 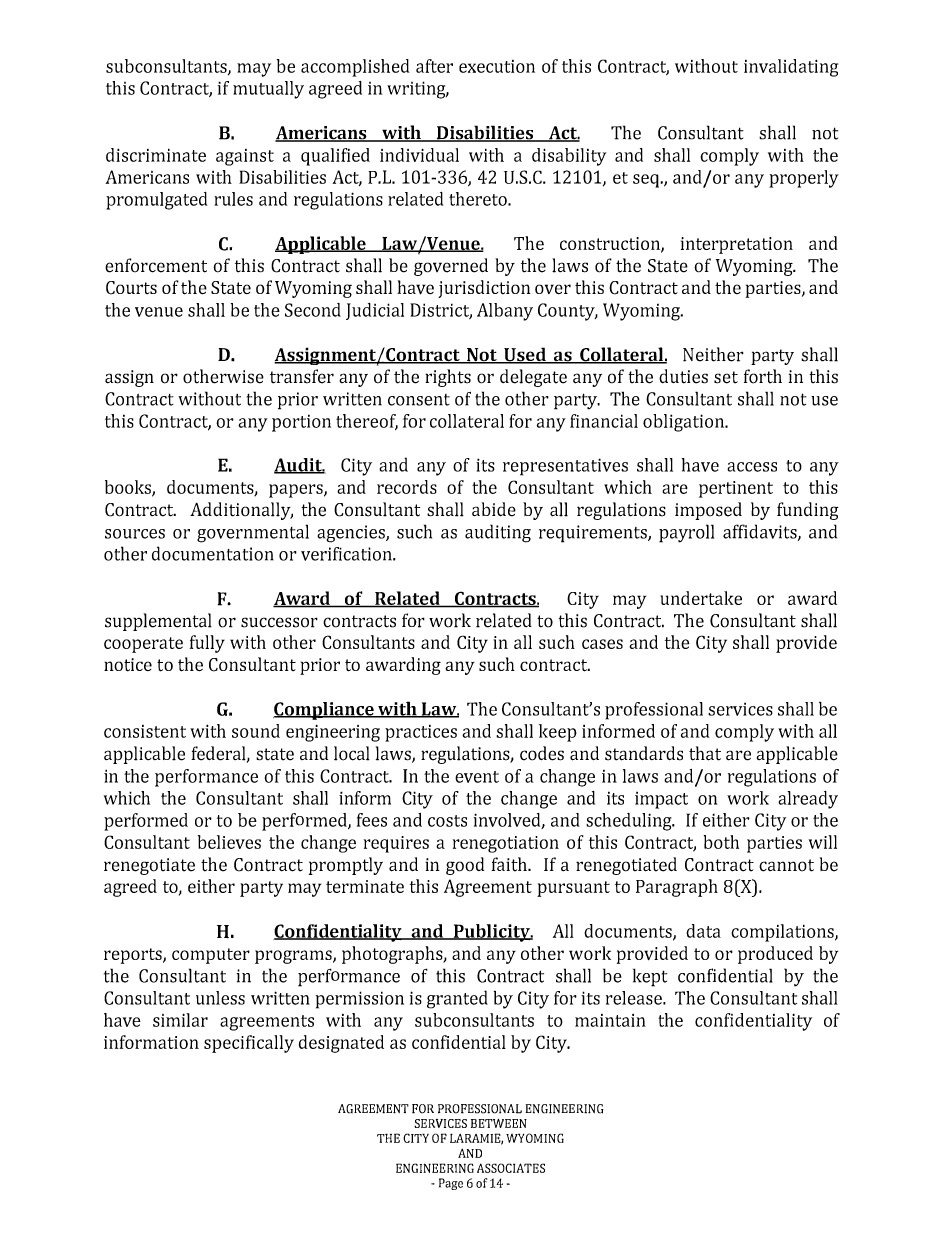 What do you see at coordinates (229, 842) in the page?
I see `believes` at bounding box center [229, 842].
